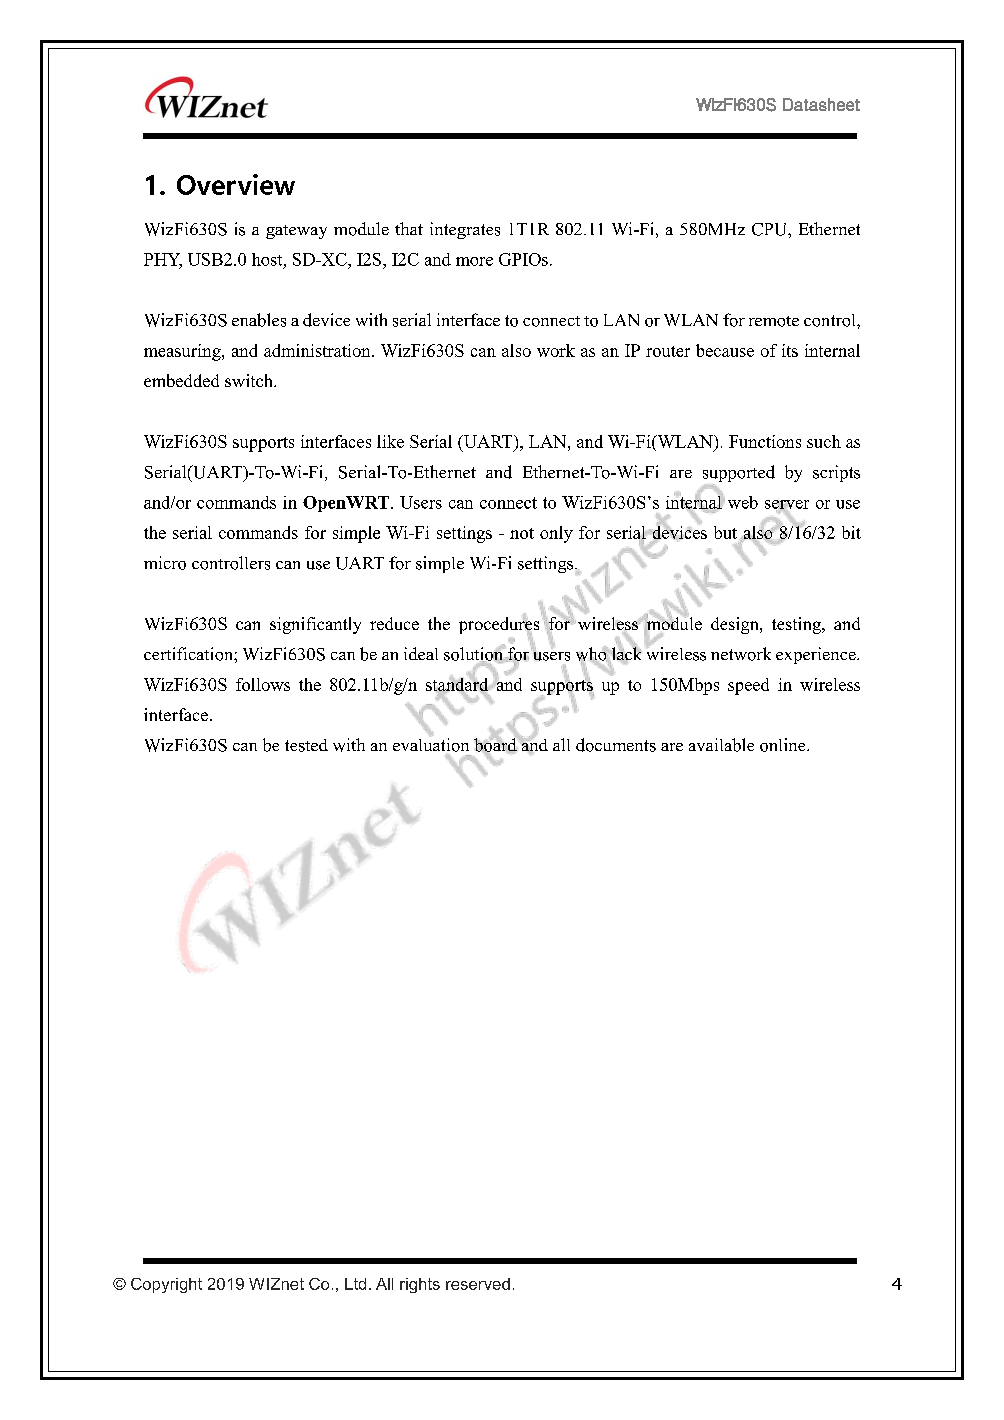 Image resolution: width=1004 pixels, height=1420 pixels. Describe the element at coordinates (496, 745) in the screenshot. I see `board` at that location.
